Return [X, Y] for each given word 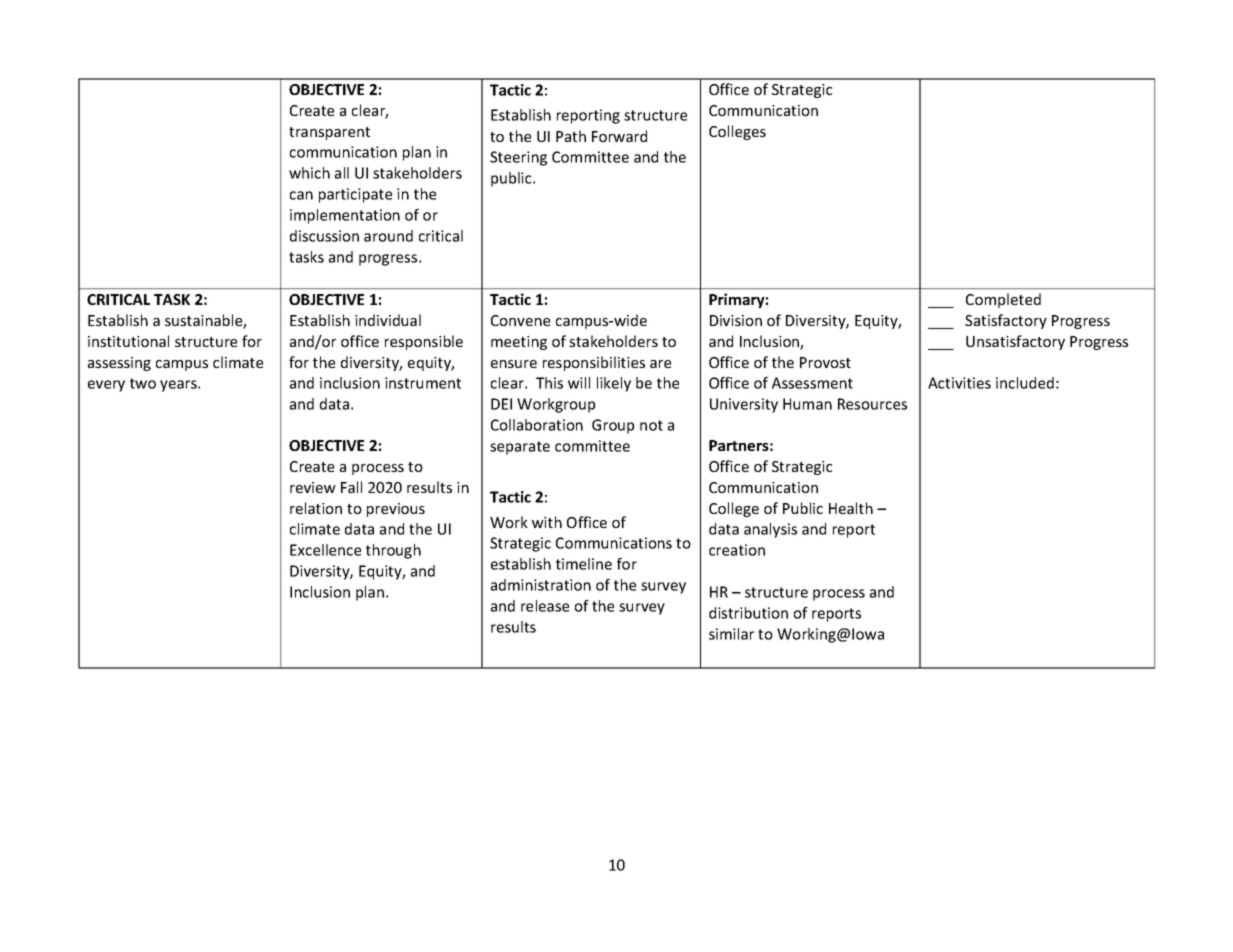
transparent [329, 133]
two [143, 383]
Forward [619, 136]
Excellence [325, 550]
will [579, 383]
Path [571, 136]
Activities [959, 383]
